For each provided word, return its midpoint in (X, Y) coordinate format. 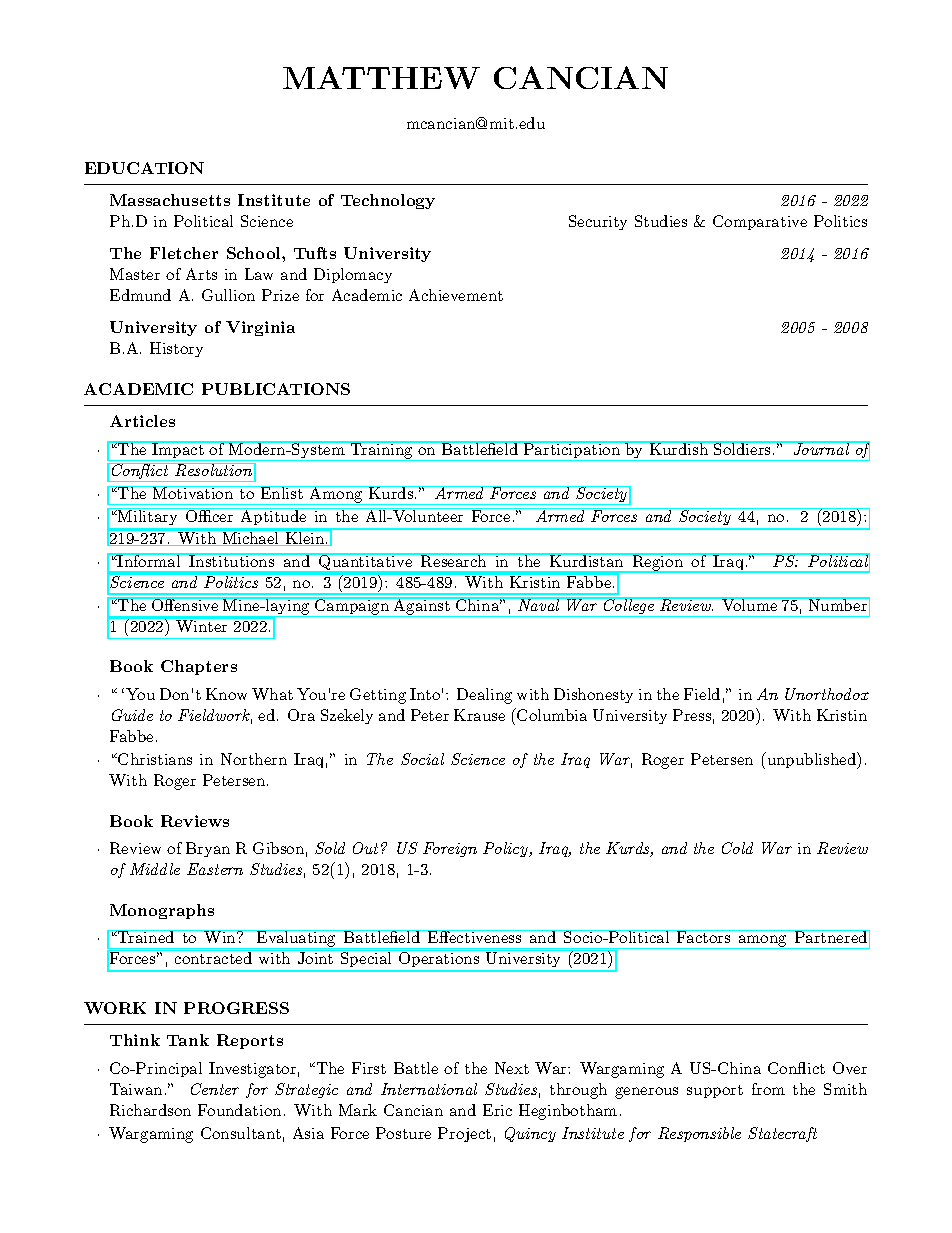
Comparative (760, 222)
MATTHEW (381, 77)
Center (215, 1089)
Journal (821, 448)
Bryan (208, 849)
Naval (539, 604)
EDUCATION (144, 168)
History (176, 349)
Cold (737, 848)
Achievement (456, 295)
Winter (201, 626)
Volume (750, 604)
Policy (507, 849)
